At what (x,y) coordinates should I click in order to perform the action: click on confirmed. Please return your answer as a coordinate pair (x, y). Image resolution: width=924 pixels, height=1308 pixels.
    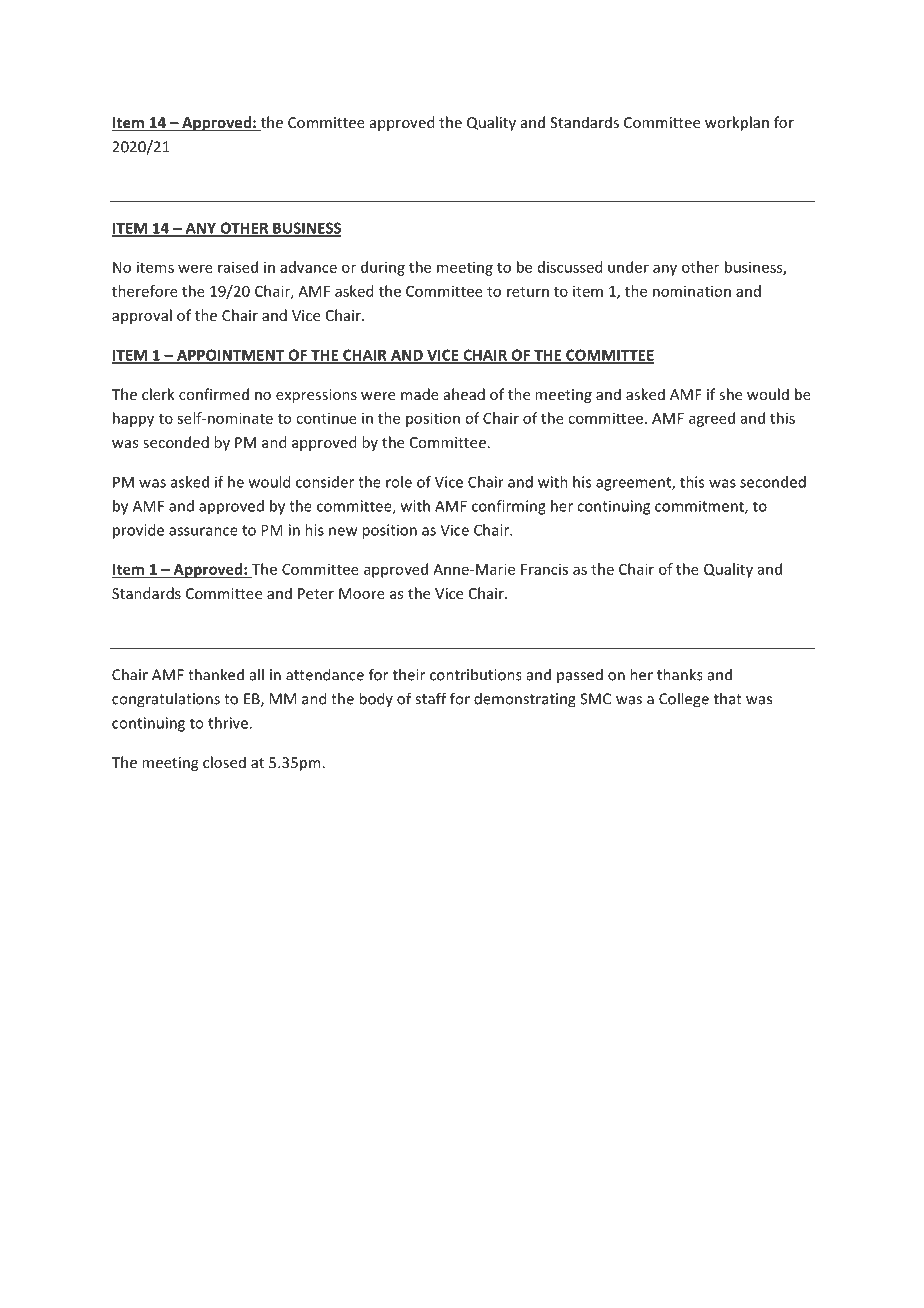
    Looking at the image, I should click on (214, 394).
